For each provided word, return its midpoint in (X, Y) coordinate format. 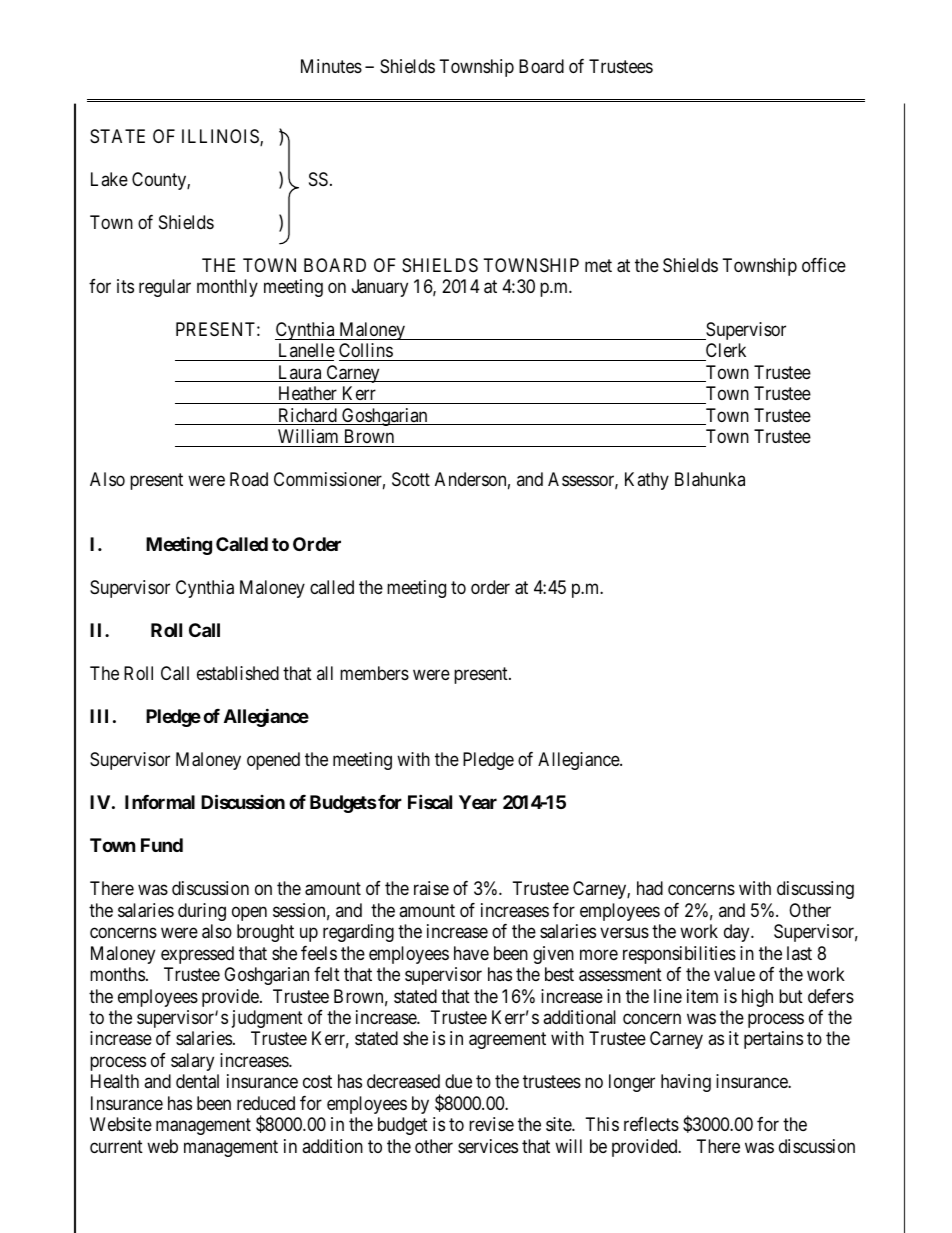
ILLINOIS (221, 137)
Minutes (331, 66)
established (238, 673)
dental (197, 1081)
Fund (162, 845)
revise (491, 1124)
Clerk (725, 352)
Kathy (647, 481)
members (374, 673)
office (824, 265)
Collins (366, 352)
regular (165, 288)
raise (431, 888)
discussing (815, 890)
